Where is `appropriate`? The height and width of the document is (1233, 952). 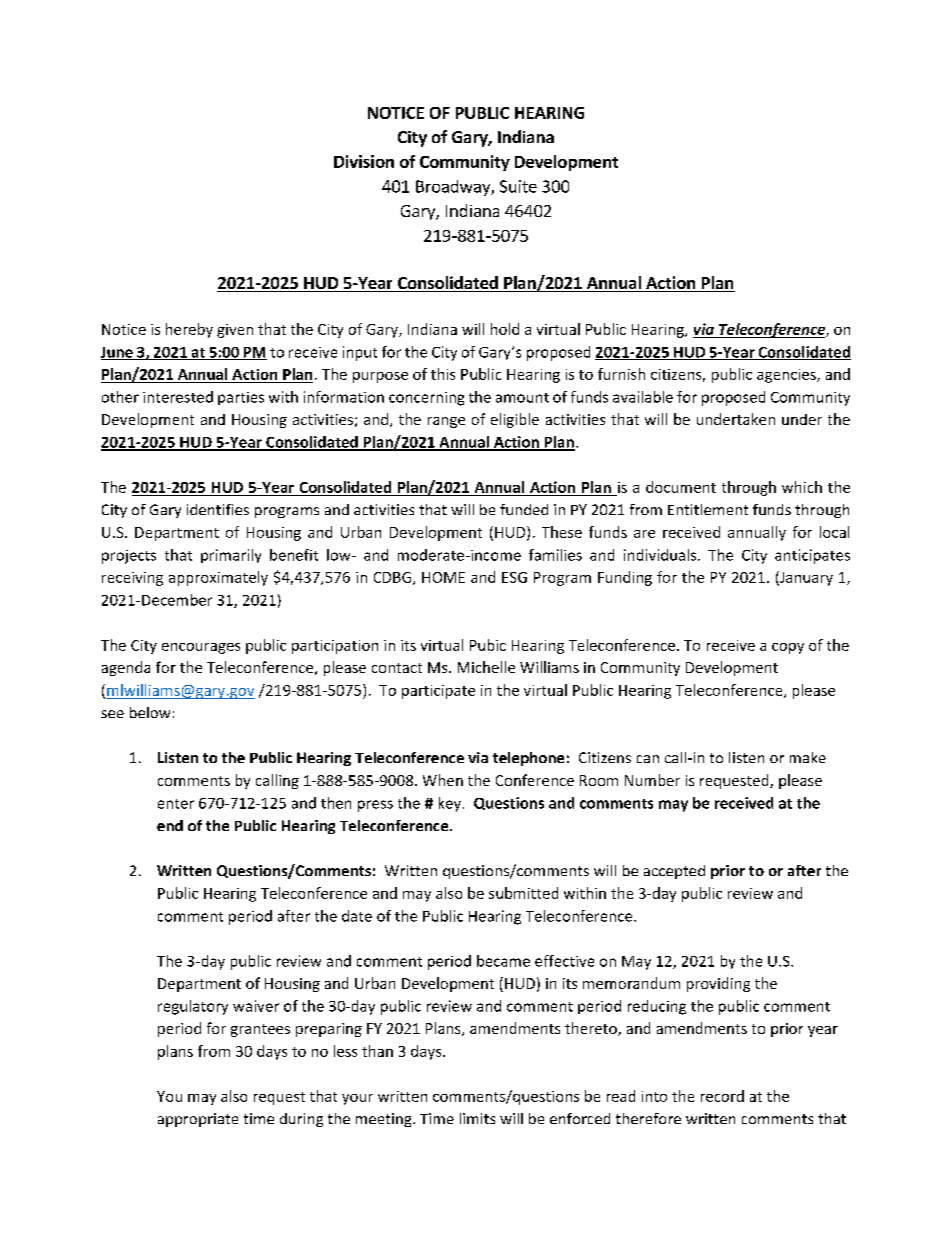 appropriate is located at coordinates (198, 1120).
